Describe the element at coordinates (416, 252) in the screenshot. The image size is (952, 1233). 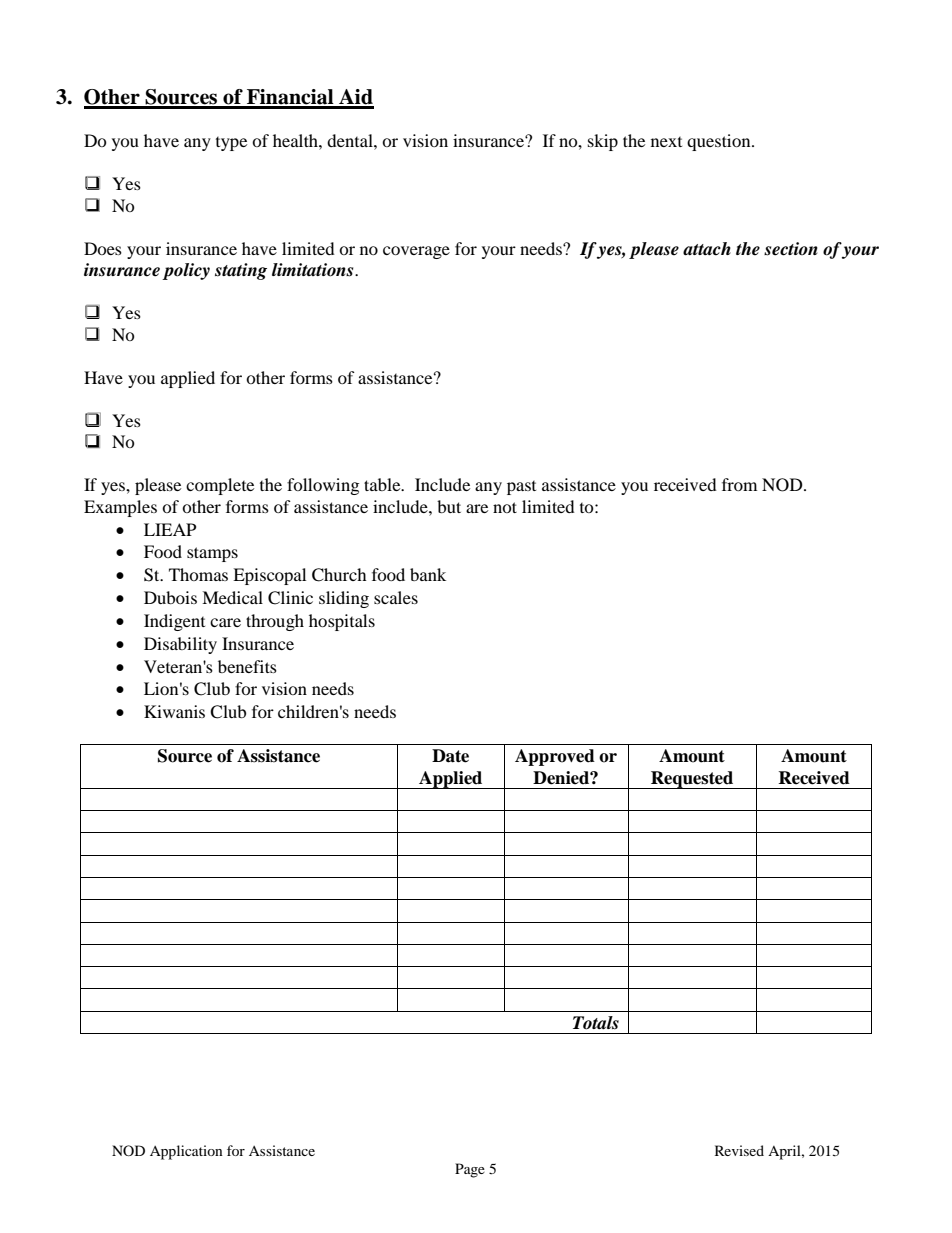
I see `coverage` at that location.
